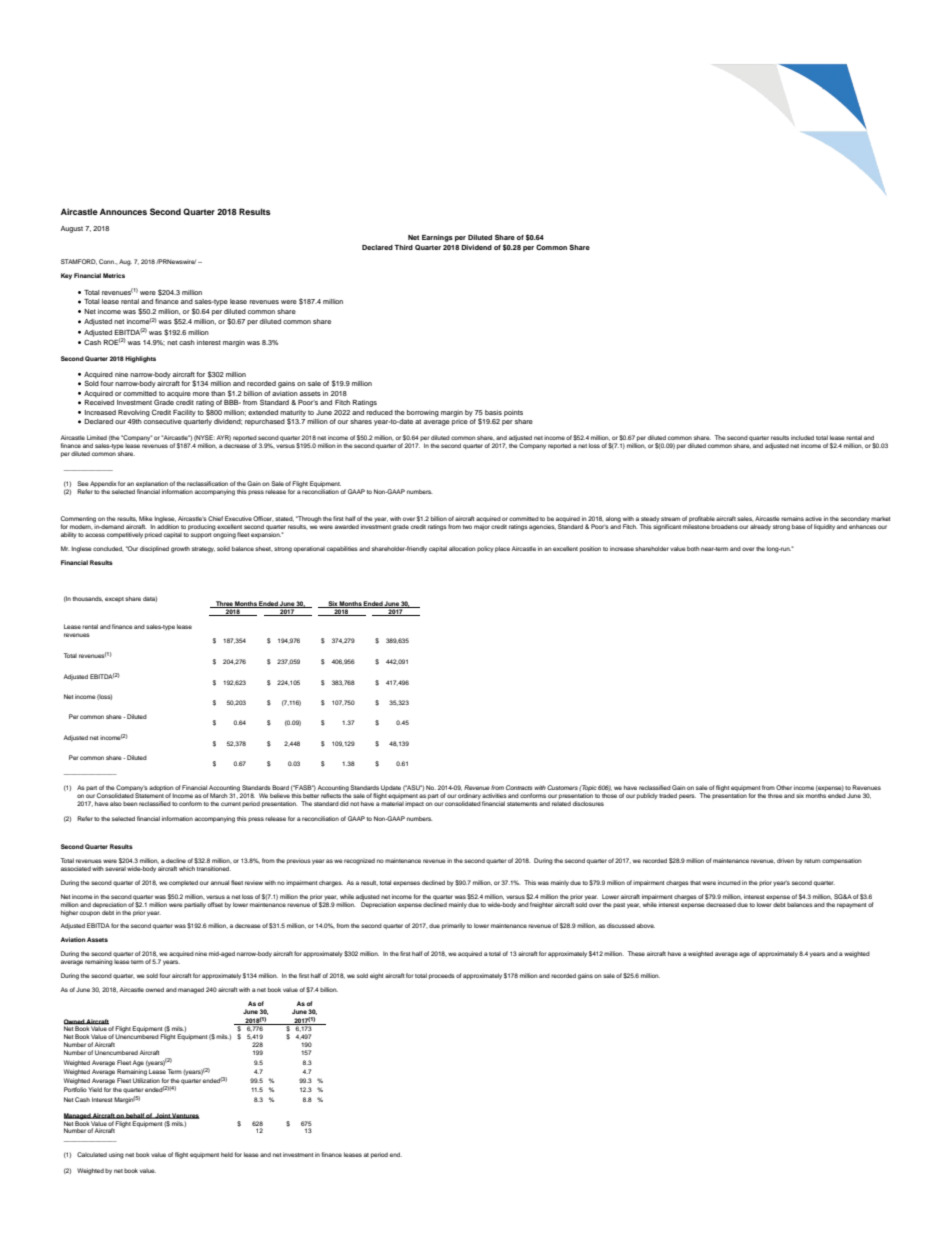 This screenshot has height=1233, width=952. What do you see at coordinates (116, 1156) in the screenshot?
I see `using` at bounding box center [116, 1156].
